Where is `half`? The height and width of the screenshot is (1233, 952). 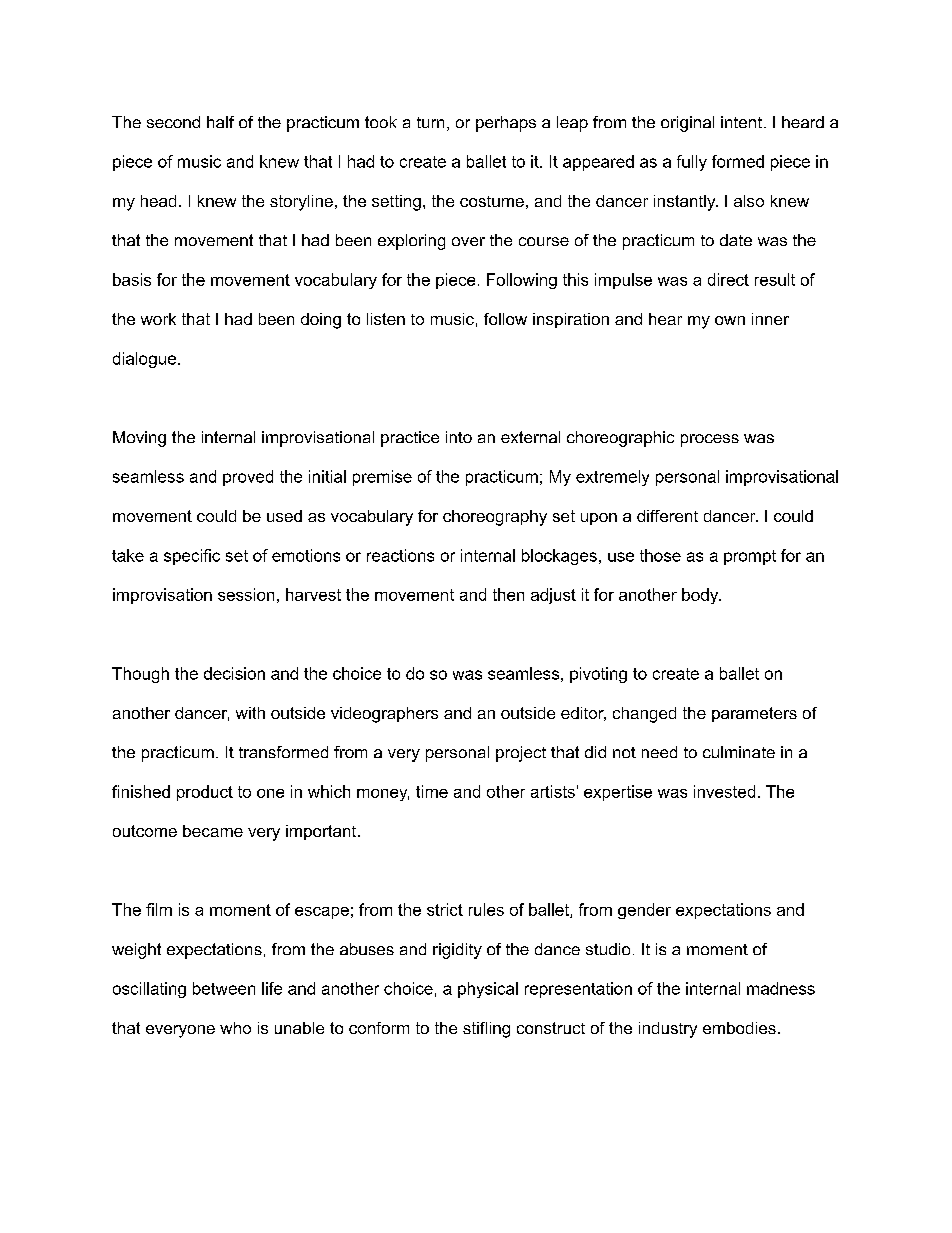
half is located at coordinates (220, 122).
